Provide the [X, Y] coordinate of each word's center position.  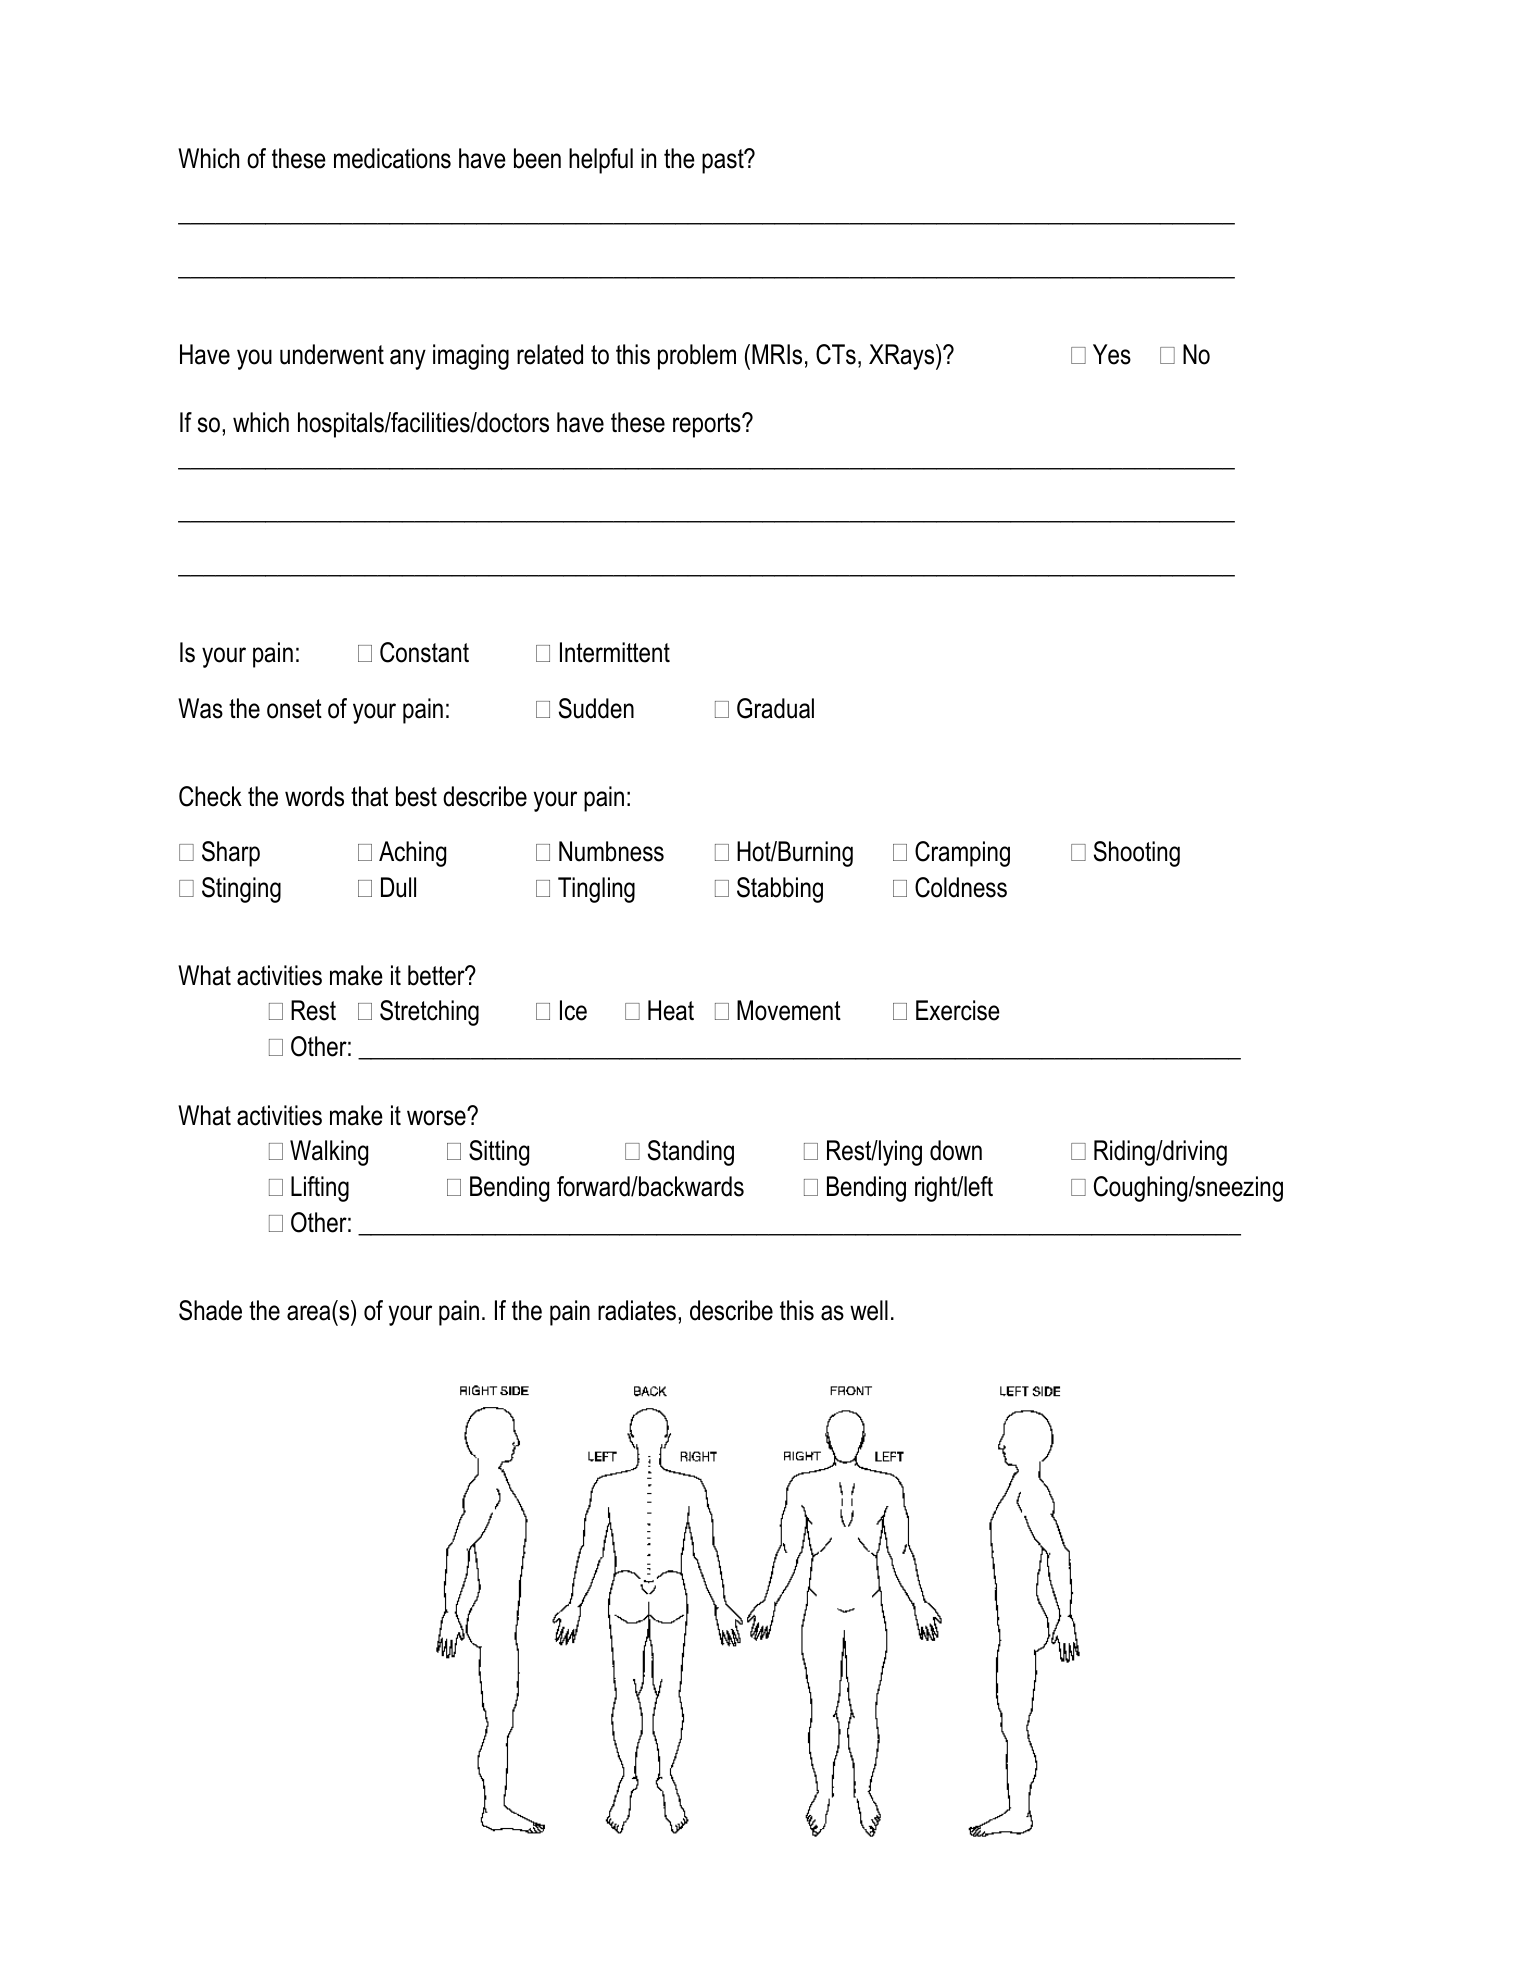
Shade [210, 1310]
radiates [637, 1310]
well [869, 1310]
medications [392, 158]
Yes [1112, 354]
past [724, 161]
